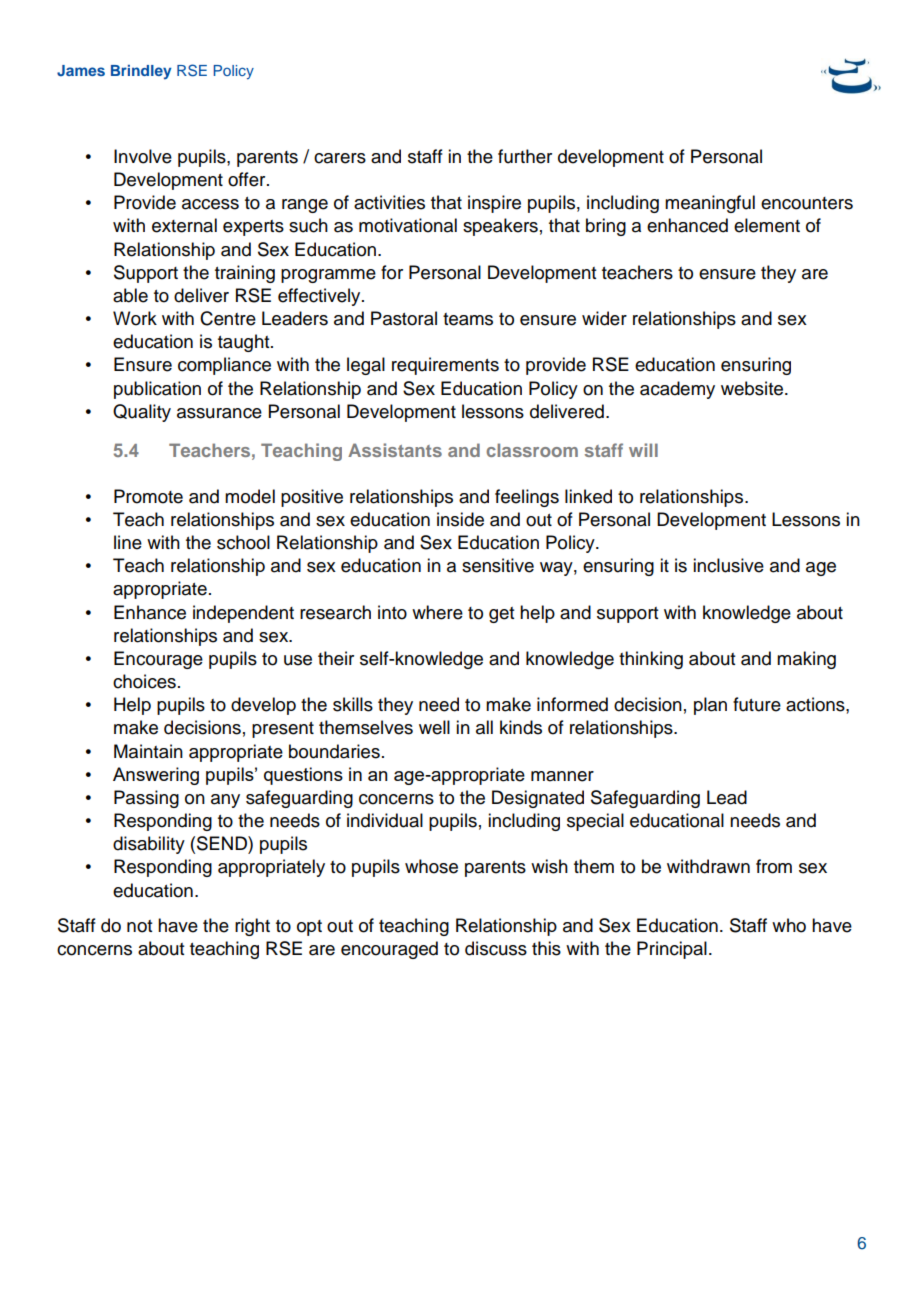 This document has height=1307, width=924. What do you see at coordinates (753, 388) in the document?
I see `website` at bounding box center [753, 388].
